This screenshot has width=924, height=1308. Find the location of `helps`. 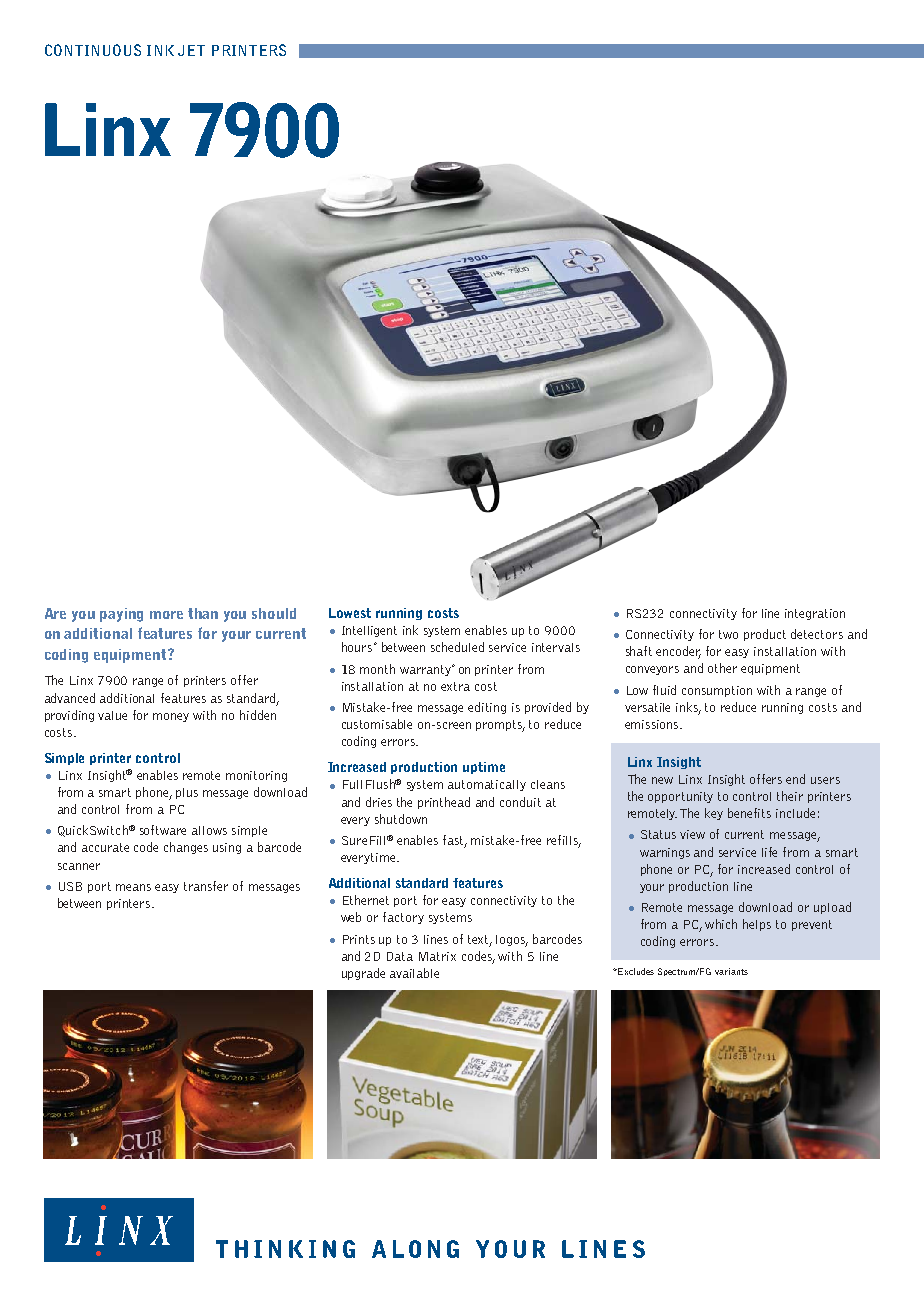

helps is located at coordinates (757, 925).
